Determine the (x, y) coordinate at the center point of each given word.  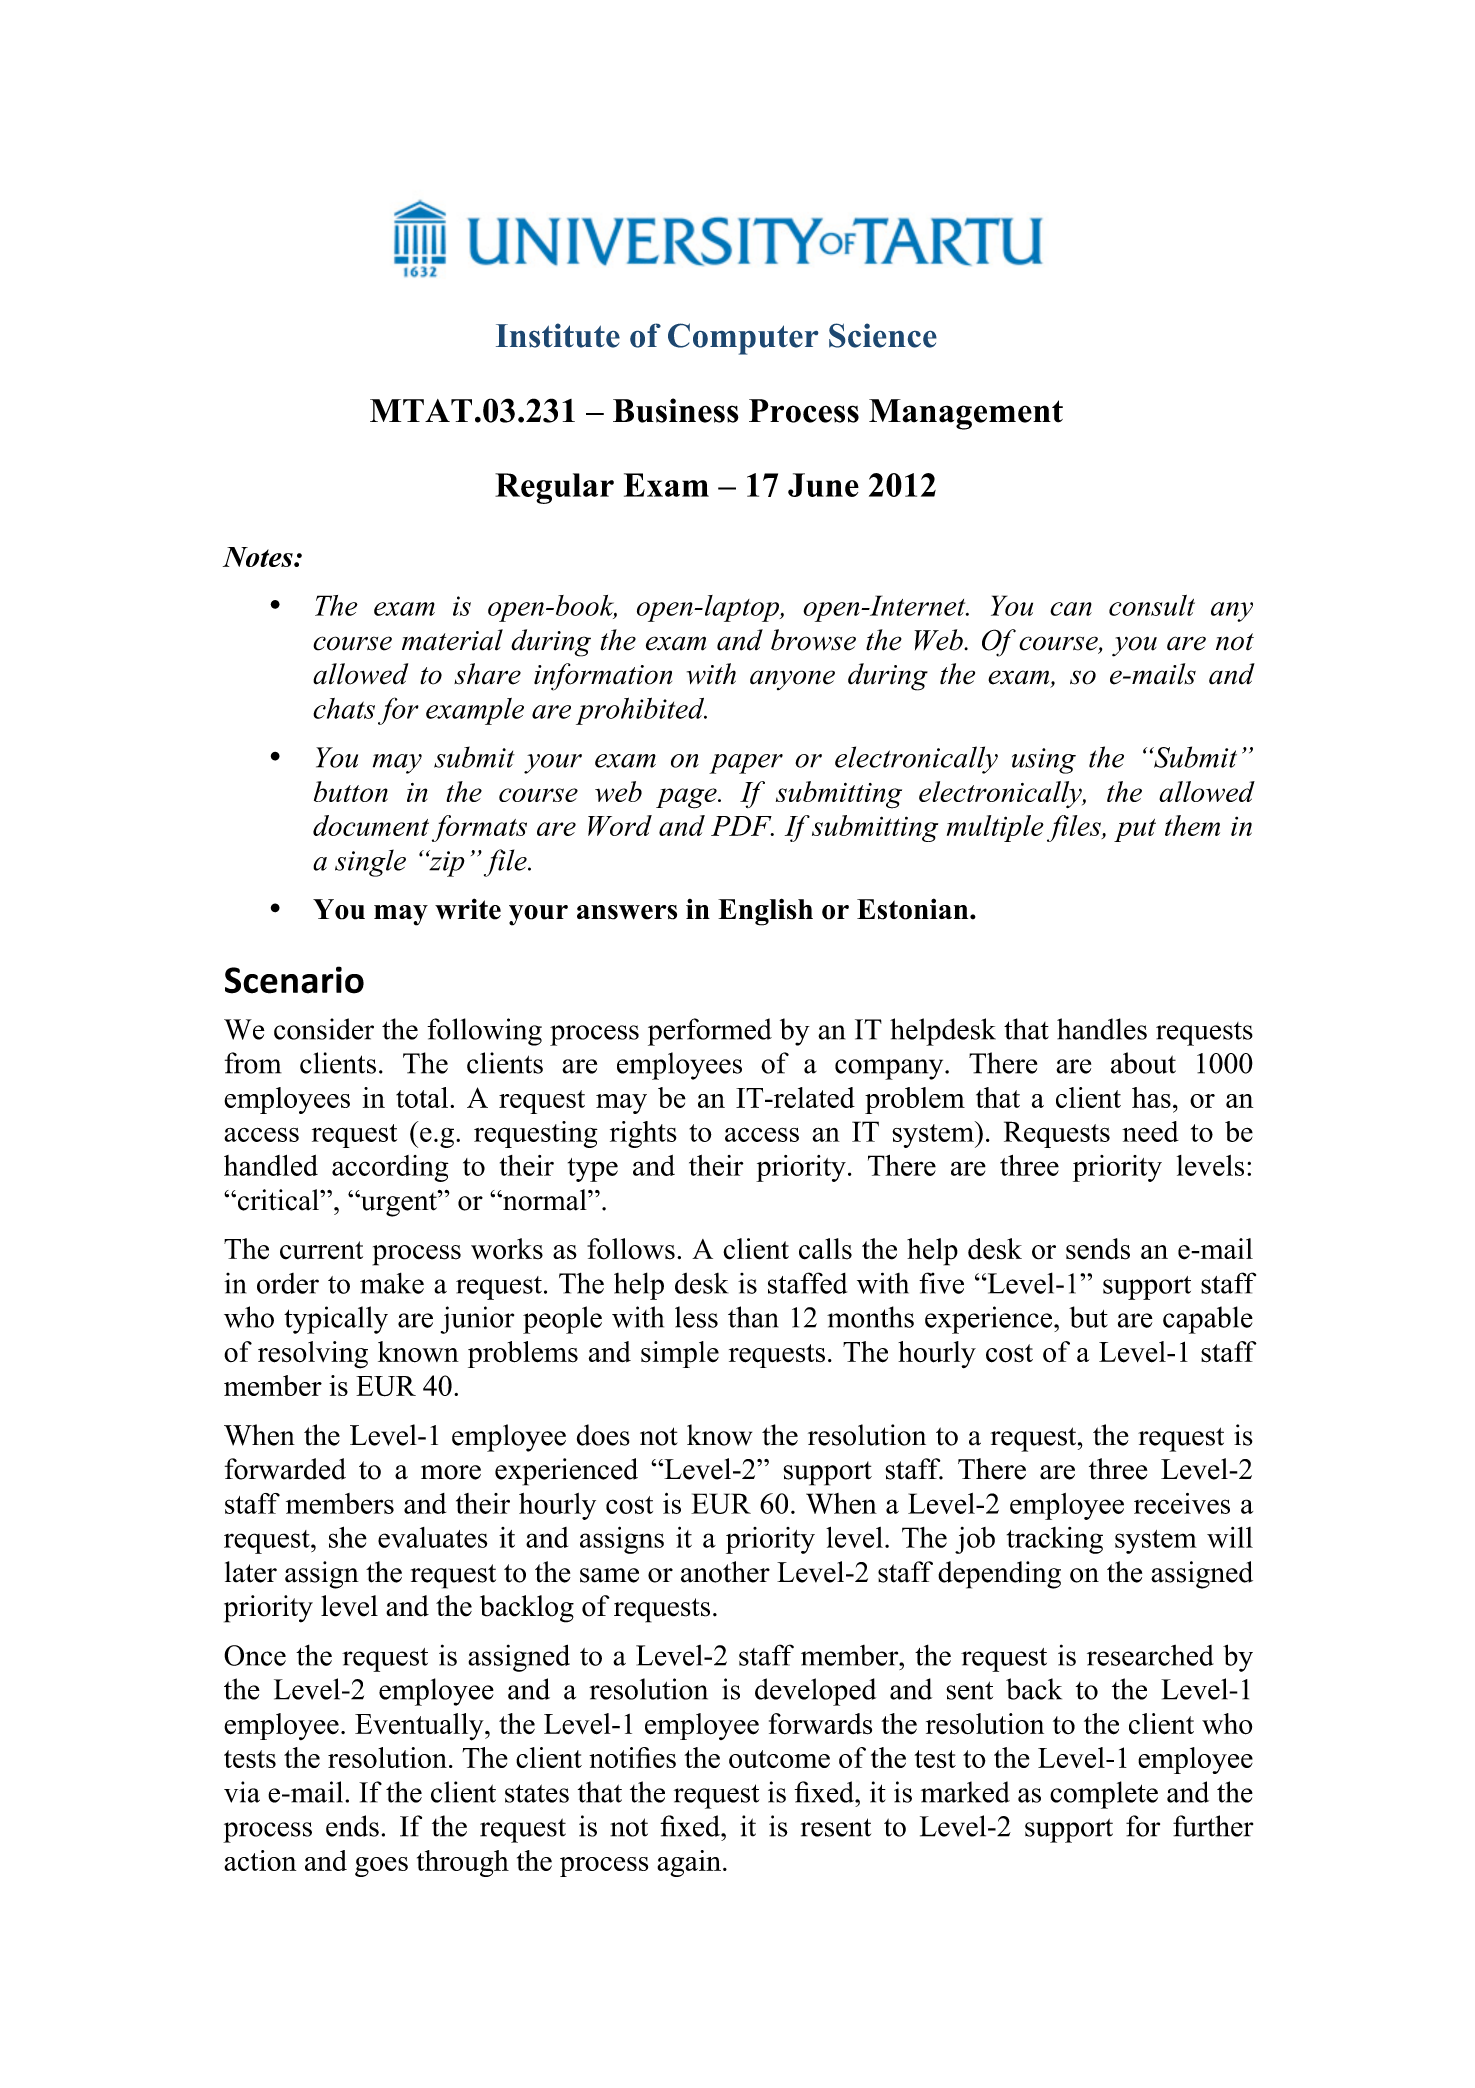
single (370, 863)
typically (336, 1320)
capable (1208, 1320)
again (689, 1863)
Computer (743, 339)
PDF (742, 826)
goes (381, 1867)
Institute (558, 335)
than (753, 1317)
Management (966, 414)
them (1192, 825)
